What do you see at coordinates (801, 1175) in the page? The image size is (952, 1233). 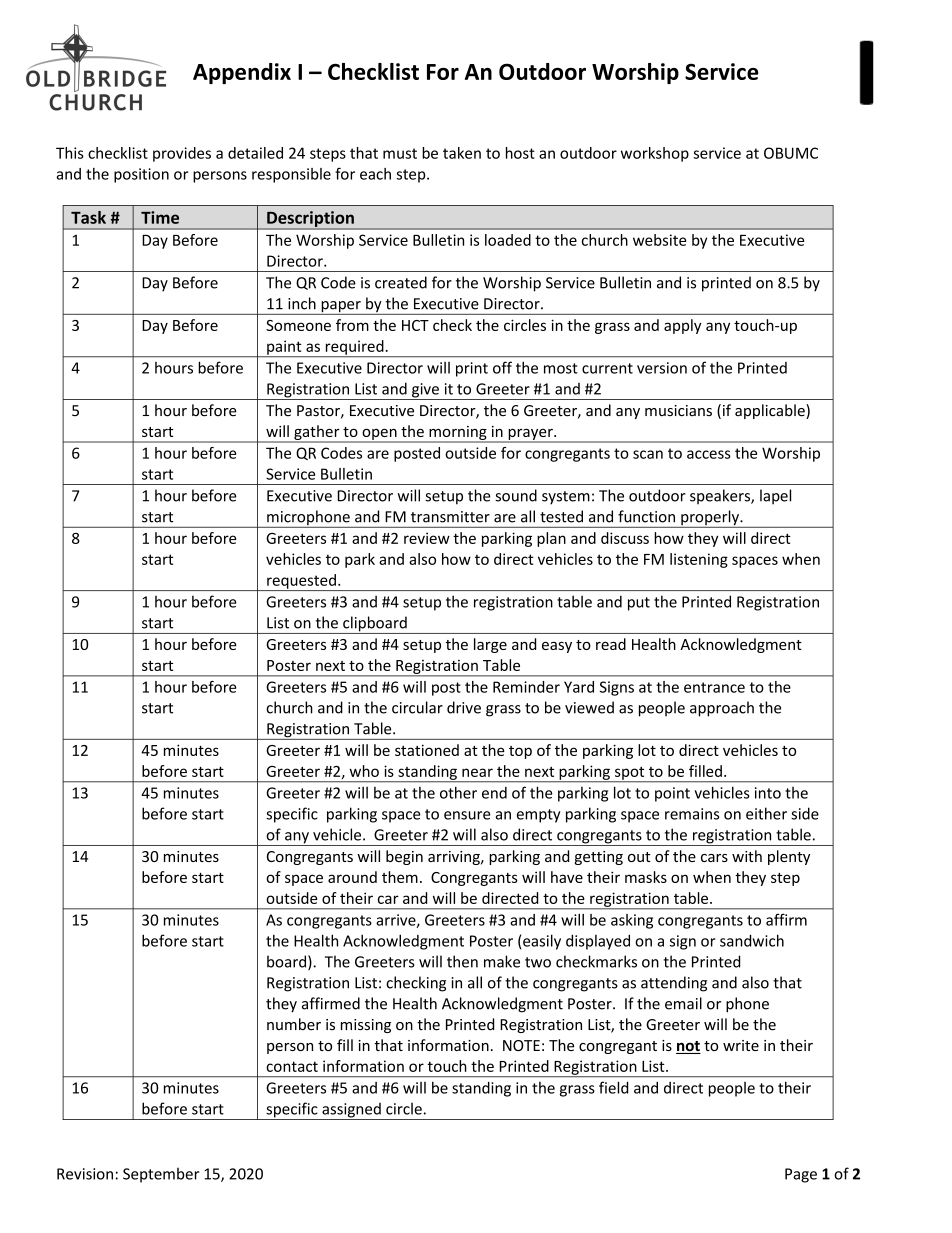 I see `Page` at bounding box center [801, 1175].
